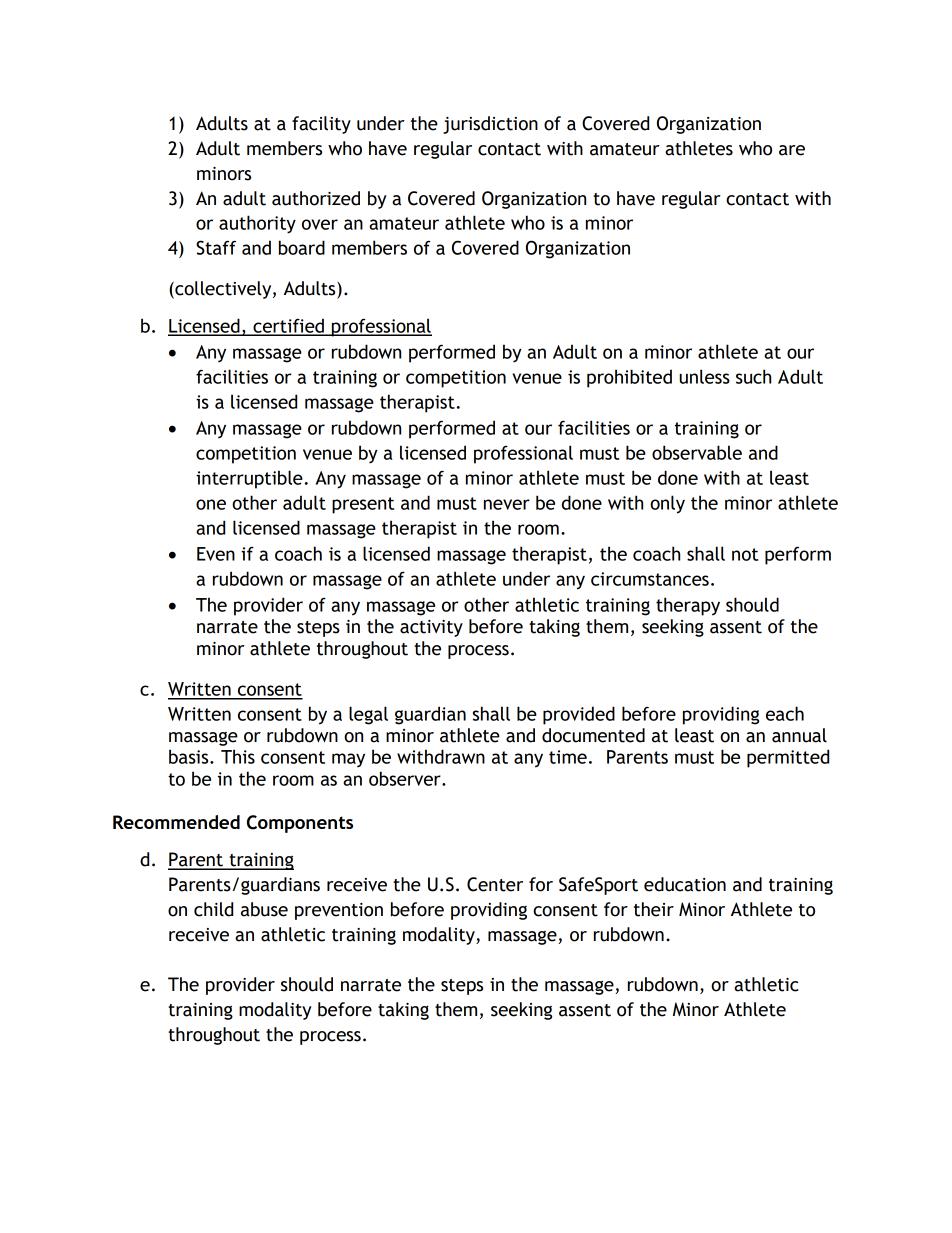 This document has width=952, height=1233. What do you see at coordinates (667, 504) in the document?
I see `only` at bounding box center [667, 504].
